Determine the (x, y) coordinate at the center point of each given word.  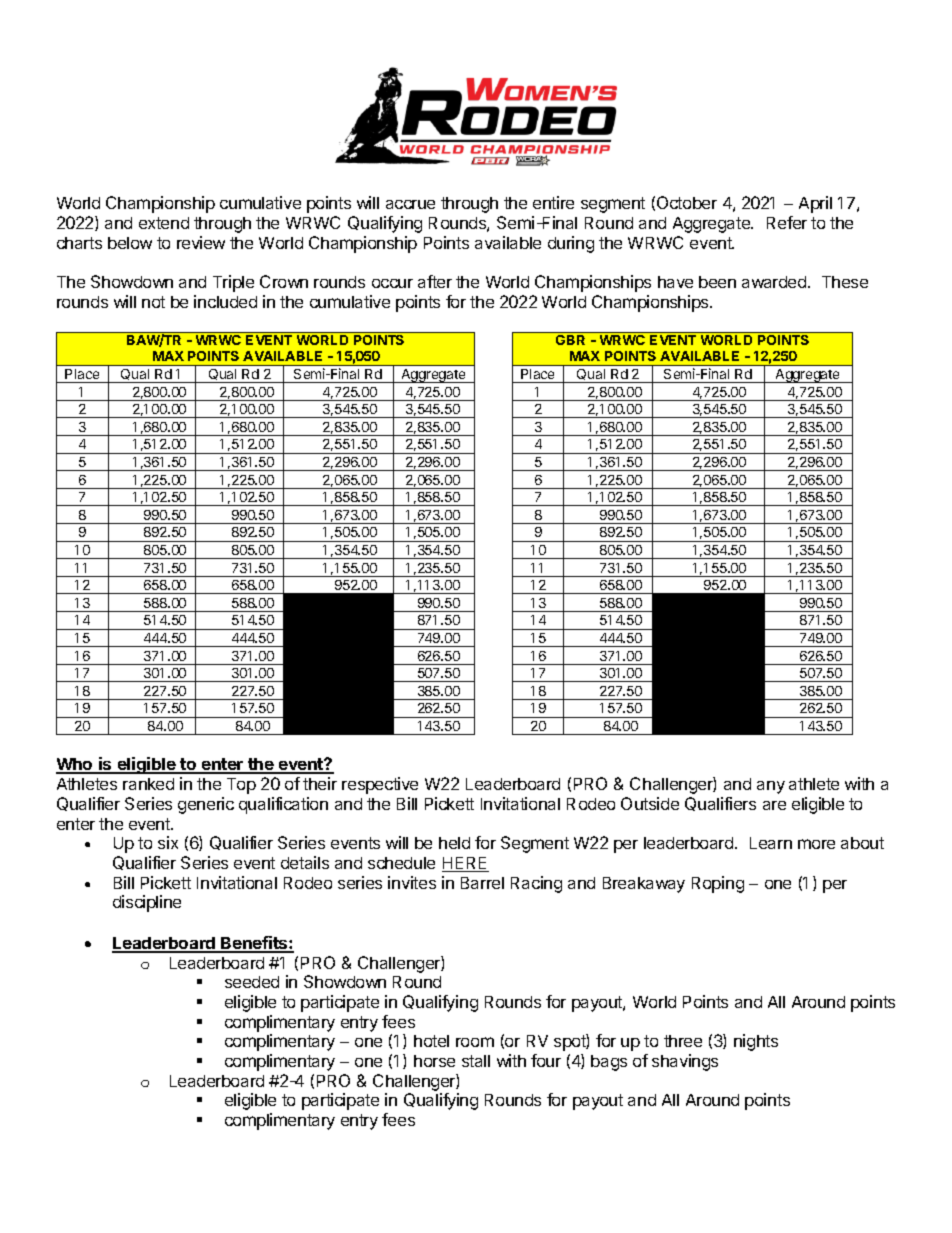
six (168, 842)
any (771, 787)
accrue (410, 204)
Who (75, 766)
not (153, 302)
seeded (252, 982)
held (454, 843)
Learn (771, 843)
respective (380, 785)
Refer (787, 222)
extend (164, 223)
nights (756, 1042)
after (435, 281)
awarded (775, 282)
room (475, 1042)
